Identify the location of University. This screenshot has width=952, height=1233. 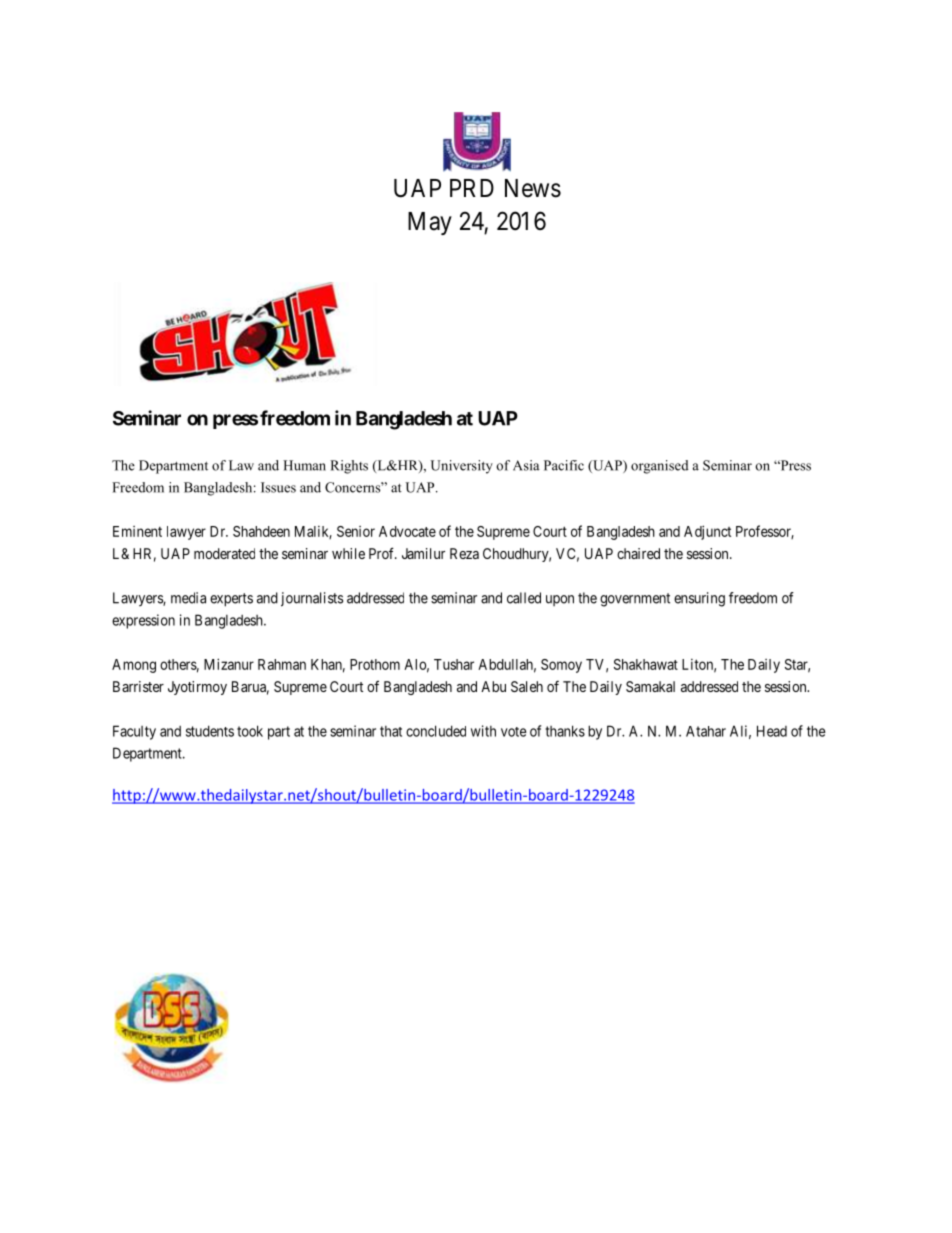
(462, 467).
